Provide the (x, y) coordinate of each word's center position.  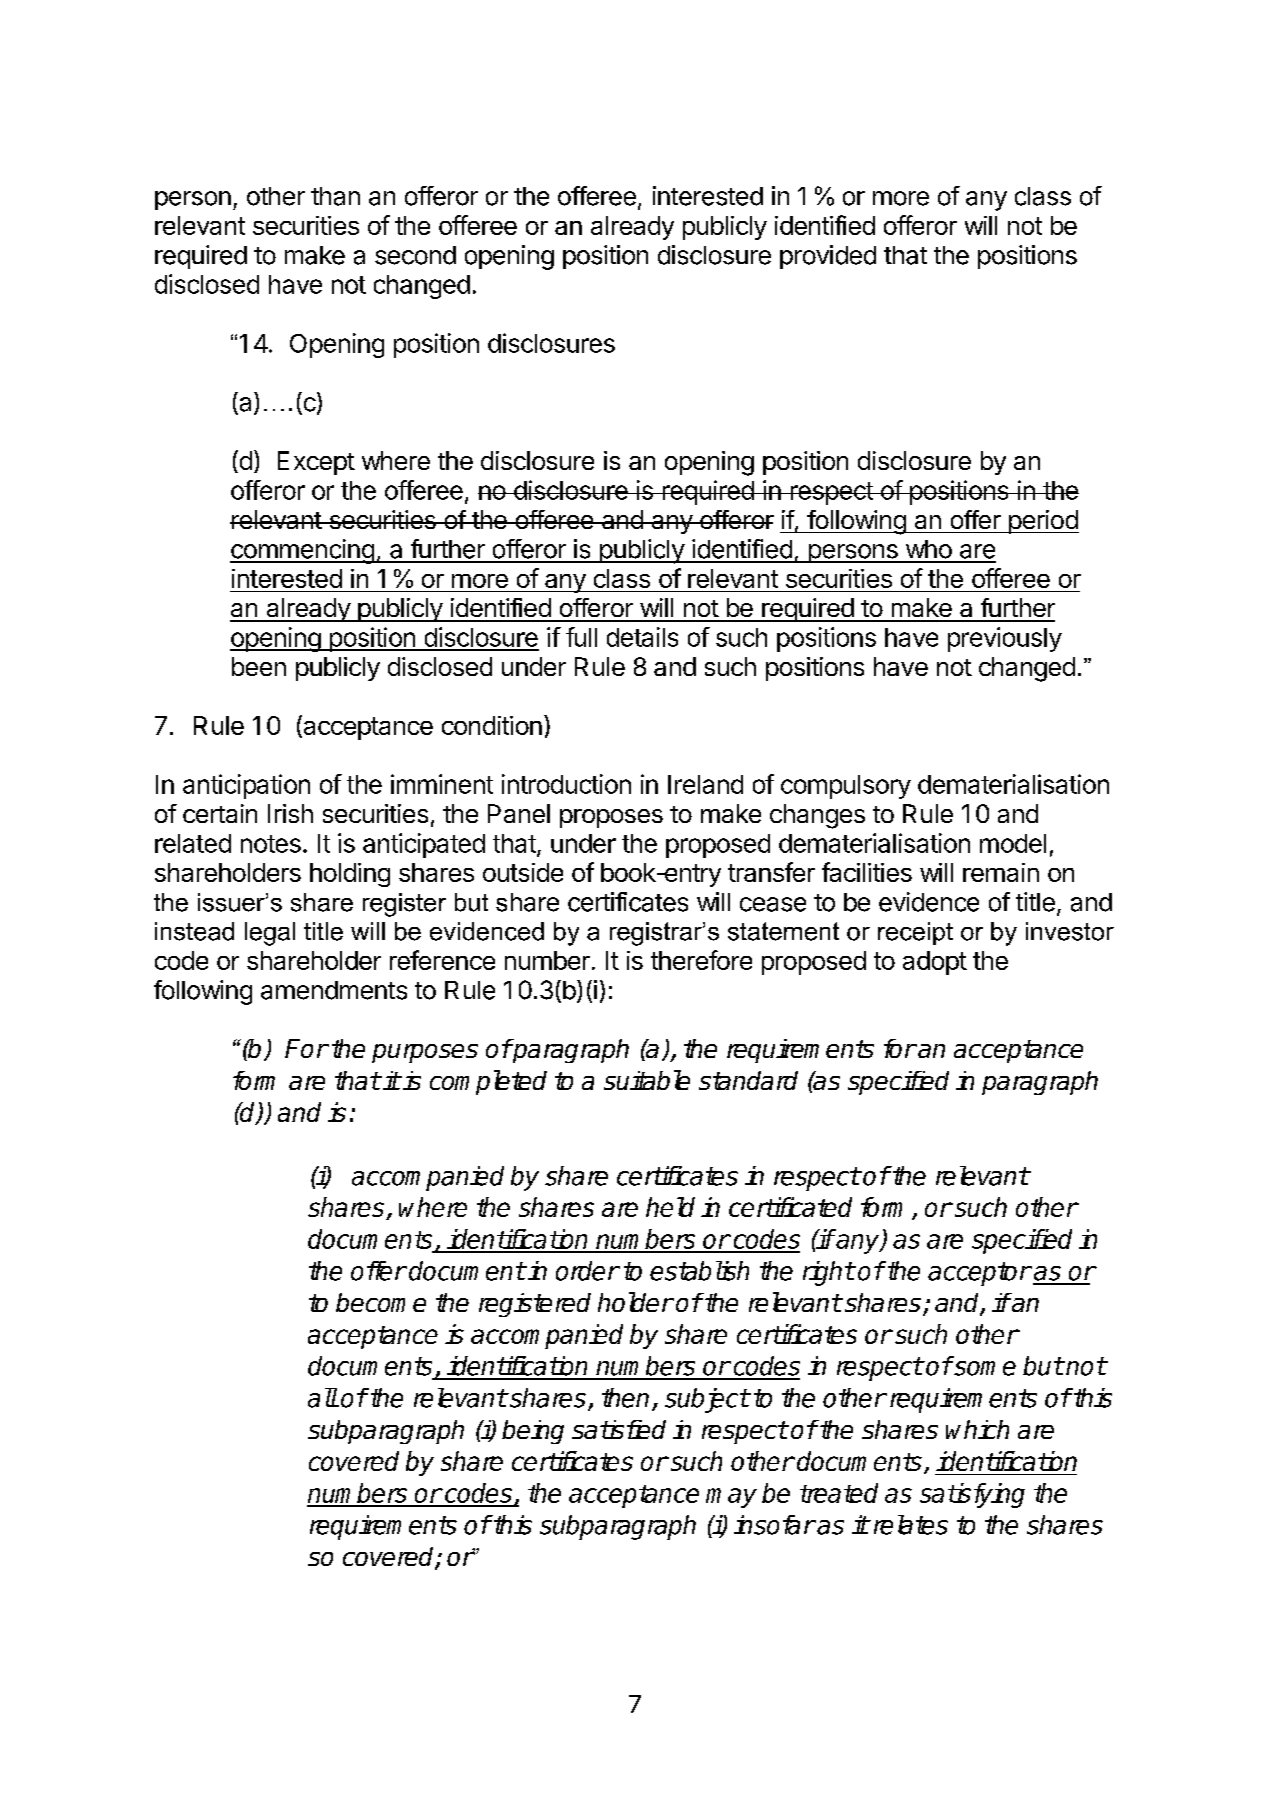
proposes (611, 818)
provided (828, 257)
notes (271, 844)
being (533, 1432)
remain (1001, 872)
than (335, 196)
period (1042, 522)
